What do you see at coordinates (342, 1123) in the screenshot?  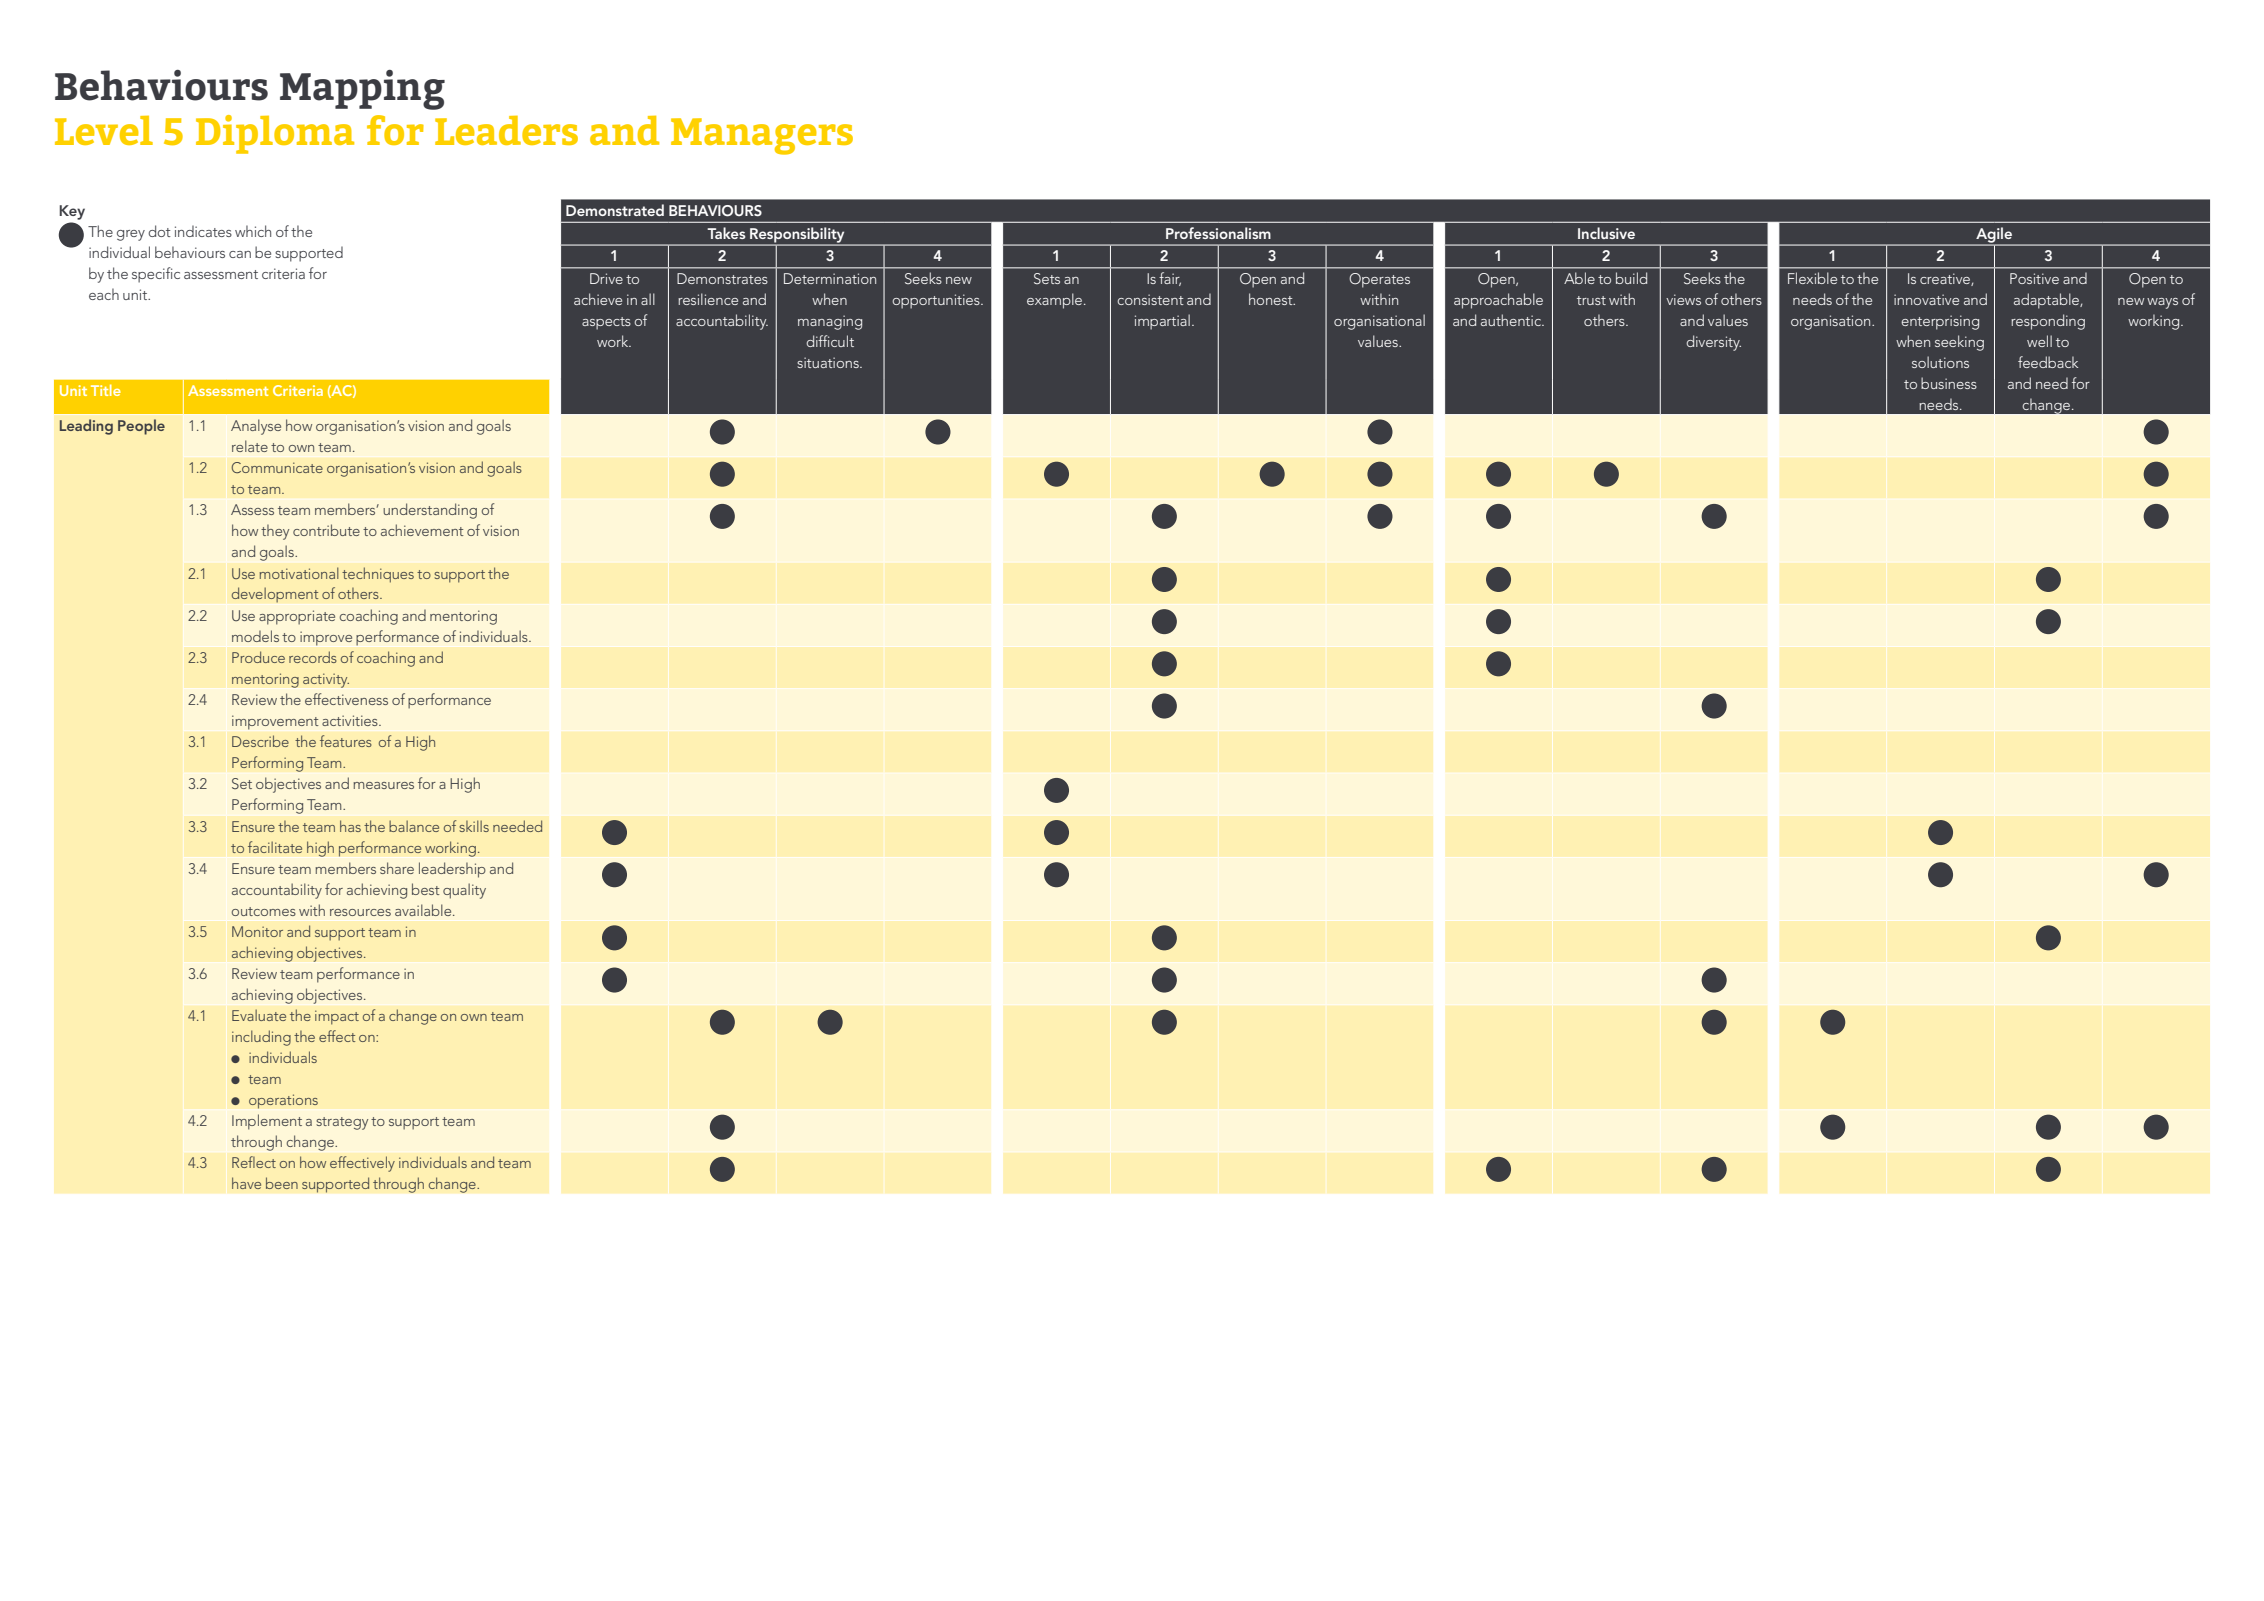 I see `strategy` at bounding box center [342, 1123].
